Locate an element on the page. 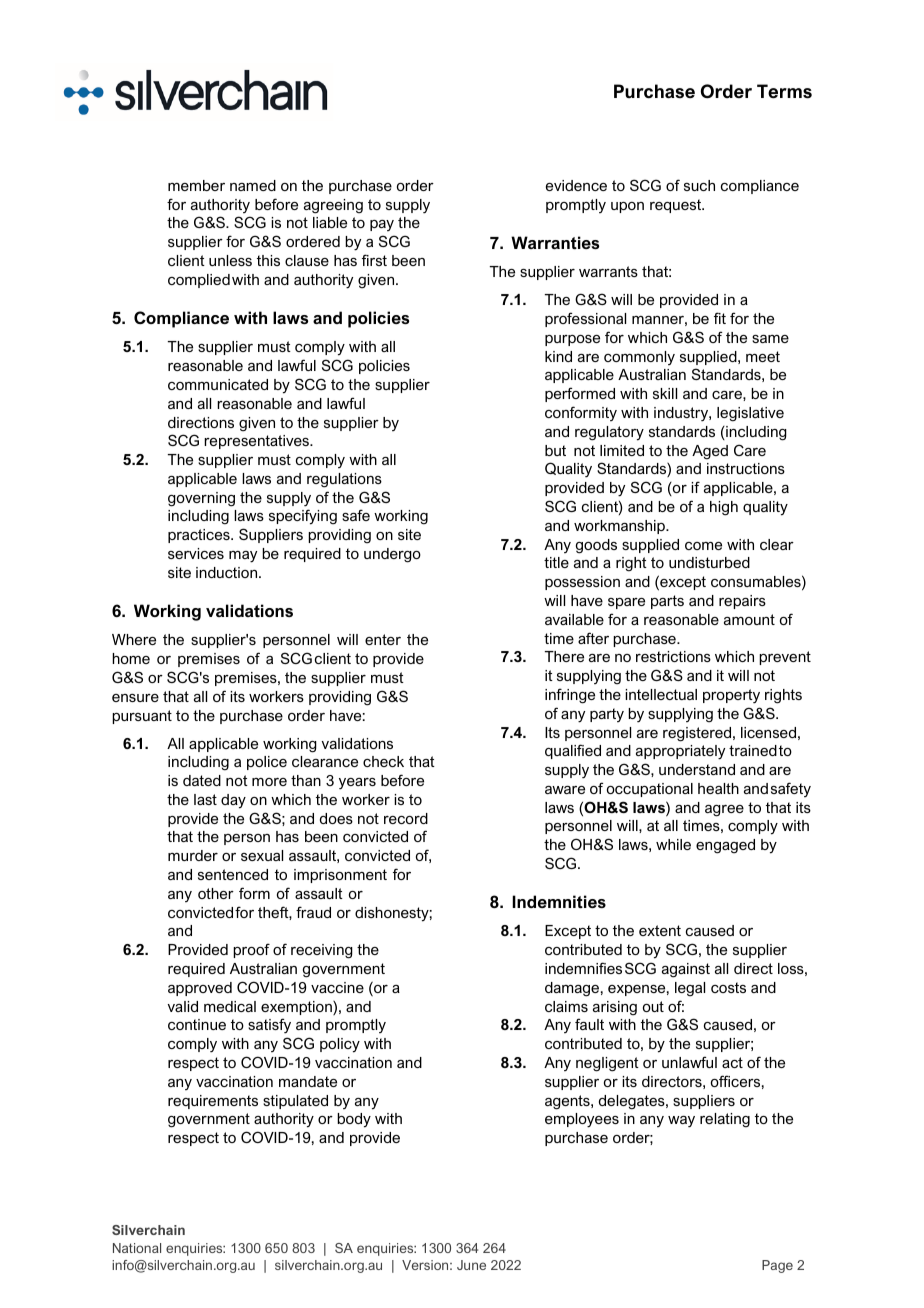  against is located at coordinates (686, 970).
